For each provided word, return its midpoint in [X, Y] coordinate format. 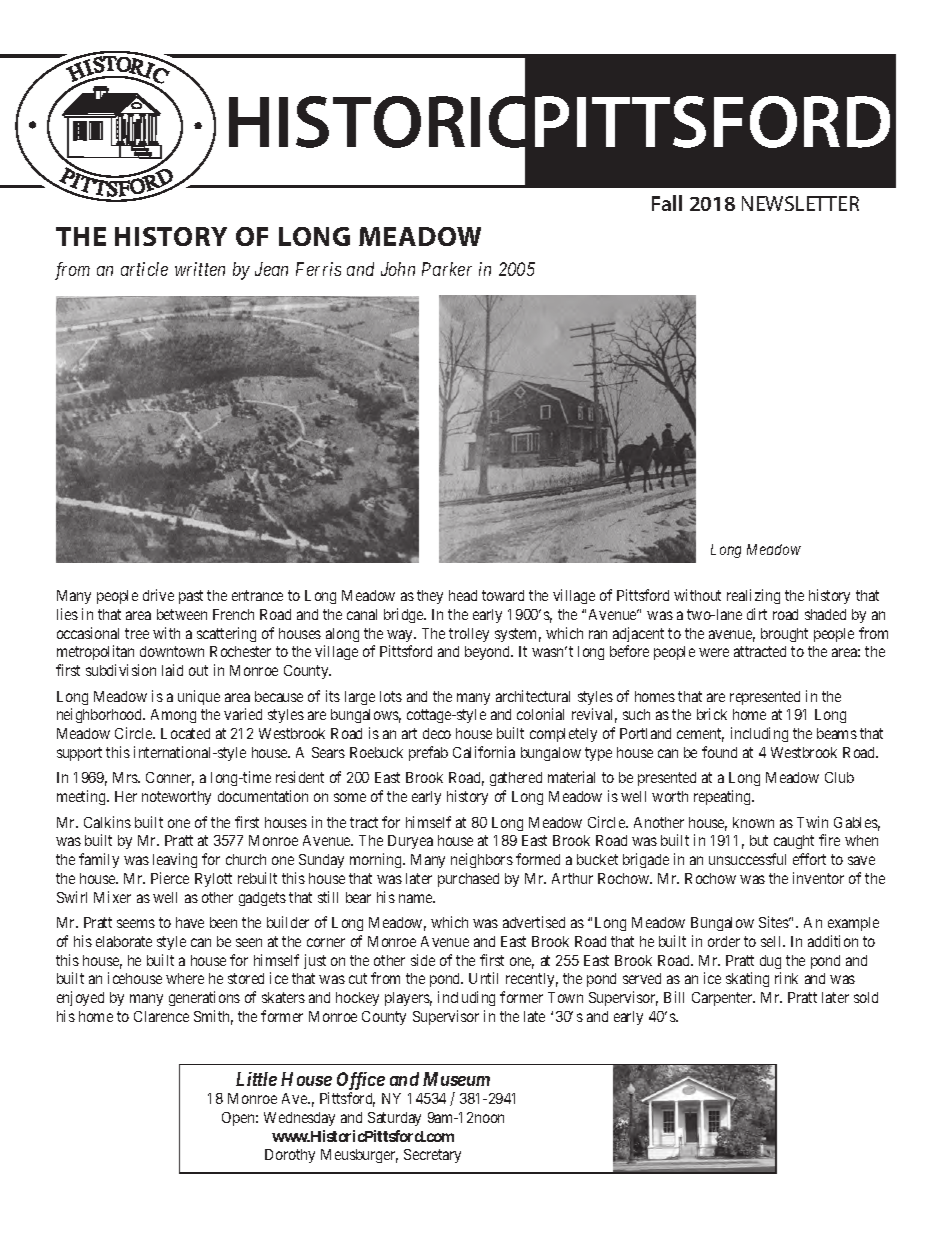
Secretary [432, 1156]
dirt [757, 614]
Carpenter [723, 999]
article [144, 269]
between [182, 614]
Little [256, 1079]
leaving [175, 860]
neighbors [482, 860]
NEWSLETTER [800, 203]
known [753, 822]
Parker [447, 269]
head [463, 595]
